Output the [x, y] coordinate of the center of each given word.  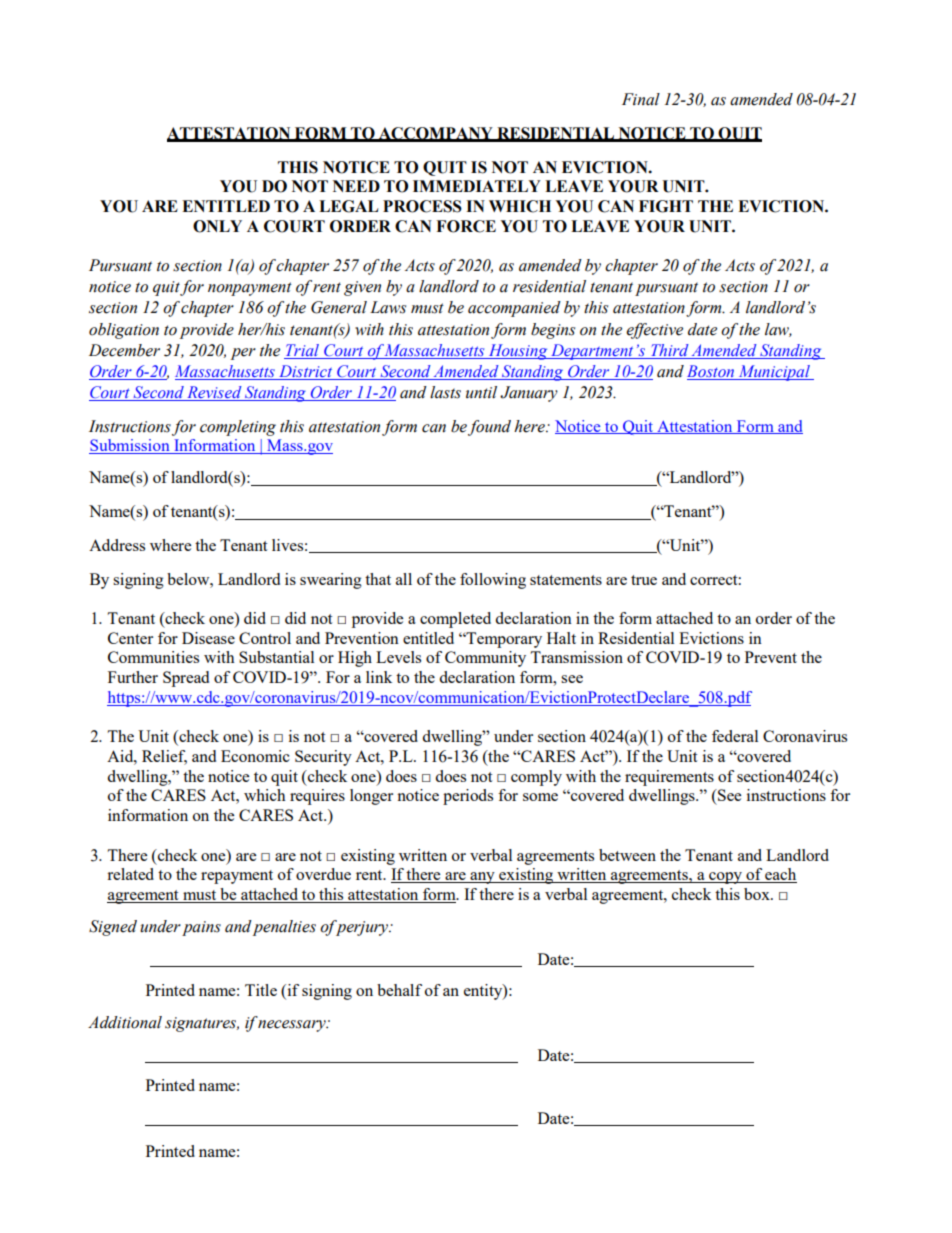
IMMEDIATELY [477, 186]
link [379, 677]
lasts [445, 392]
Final [641, 99]
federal [735, 736]
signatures [202, 1024]
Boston [712, 372]
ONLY [217, 226]
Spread [186, 679]
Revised [214, 393]
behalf [399, 990]
